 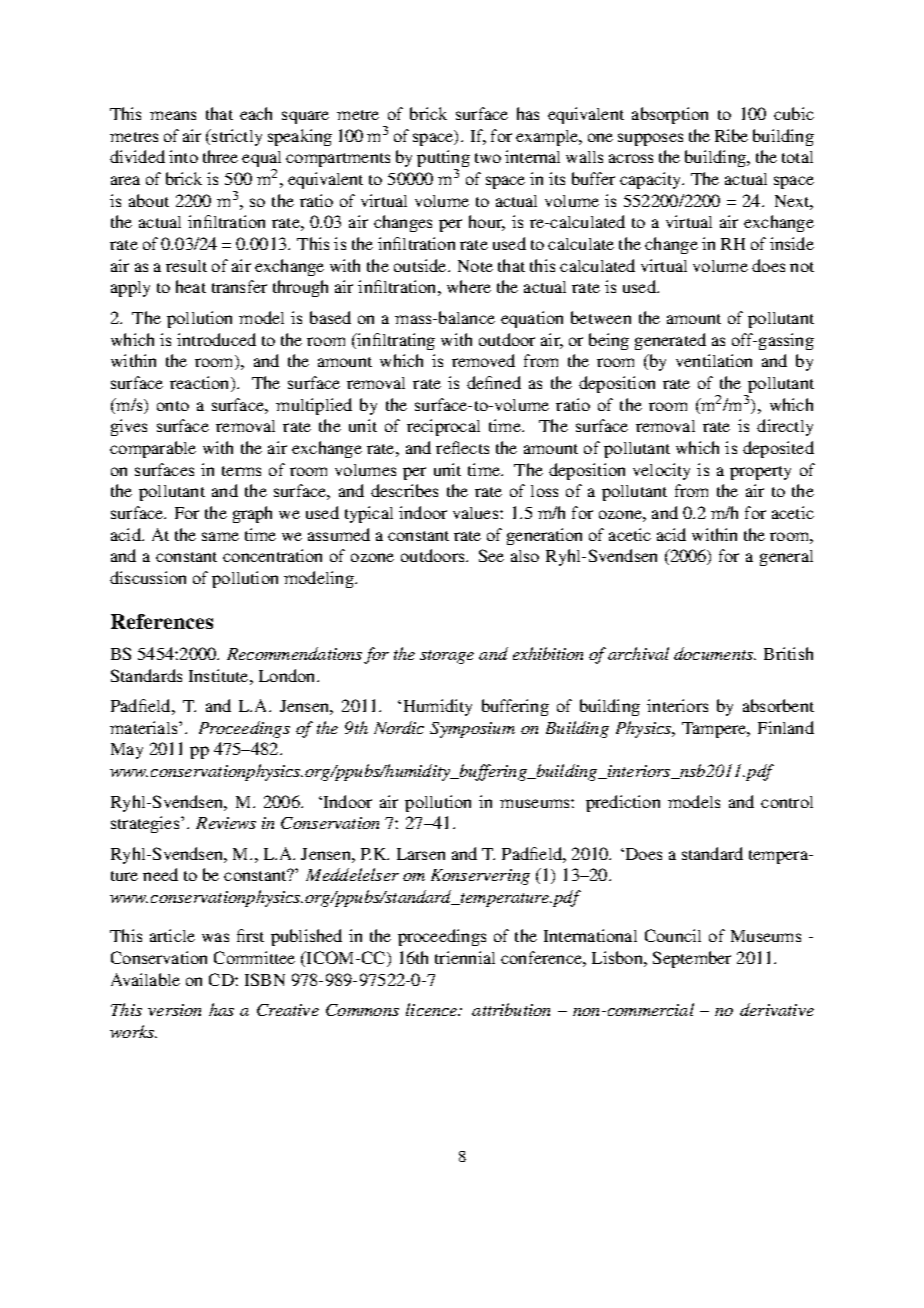 I want to click on three, so click(x=220, y=156).
